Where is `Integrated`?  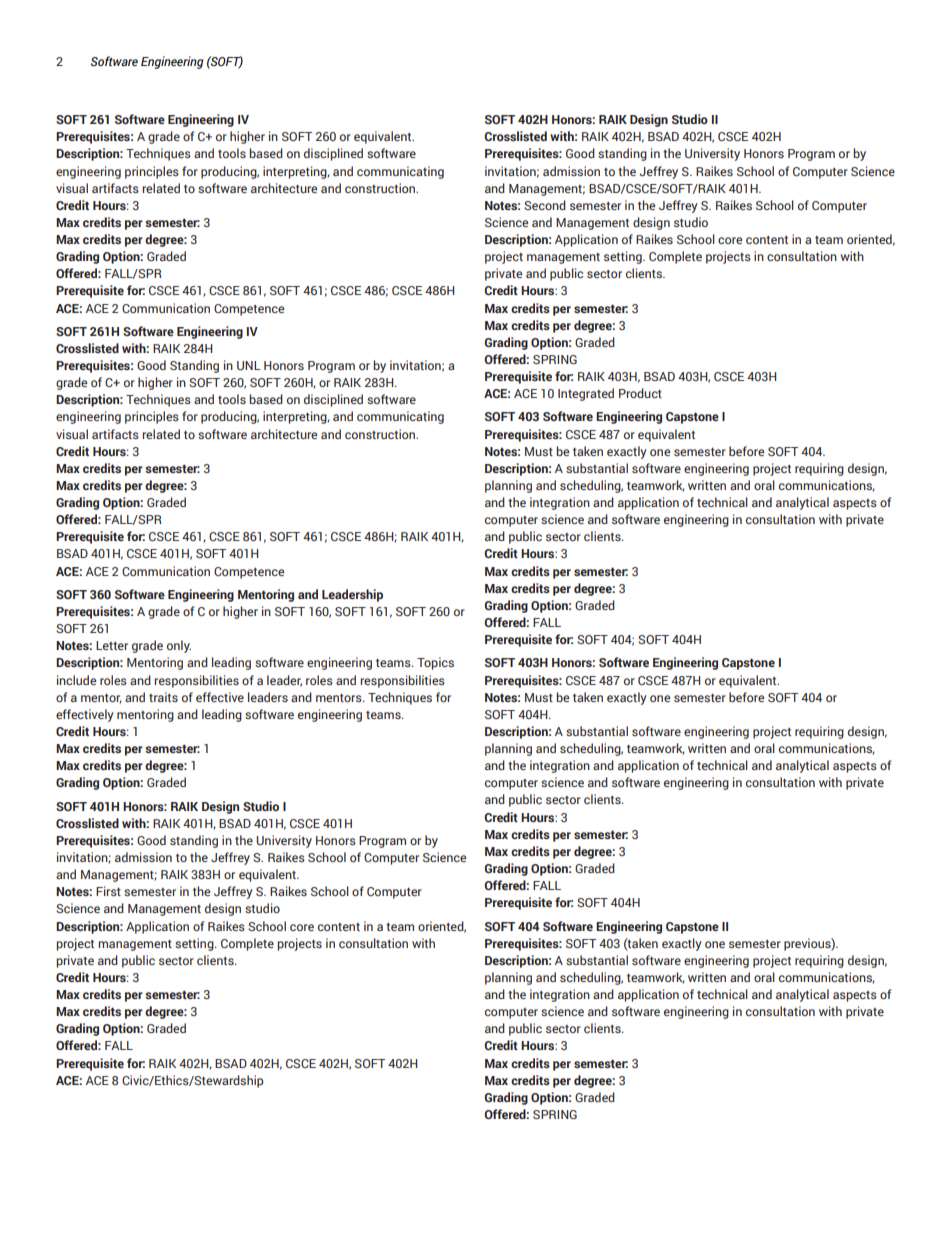 Integrated is located at coordinates (586, 394).
